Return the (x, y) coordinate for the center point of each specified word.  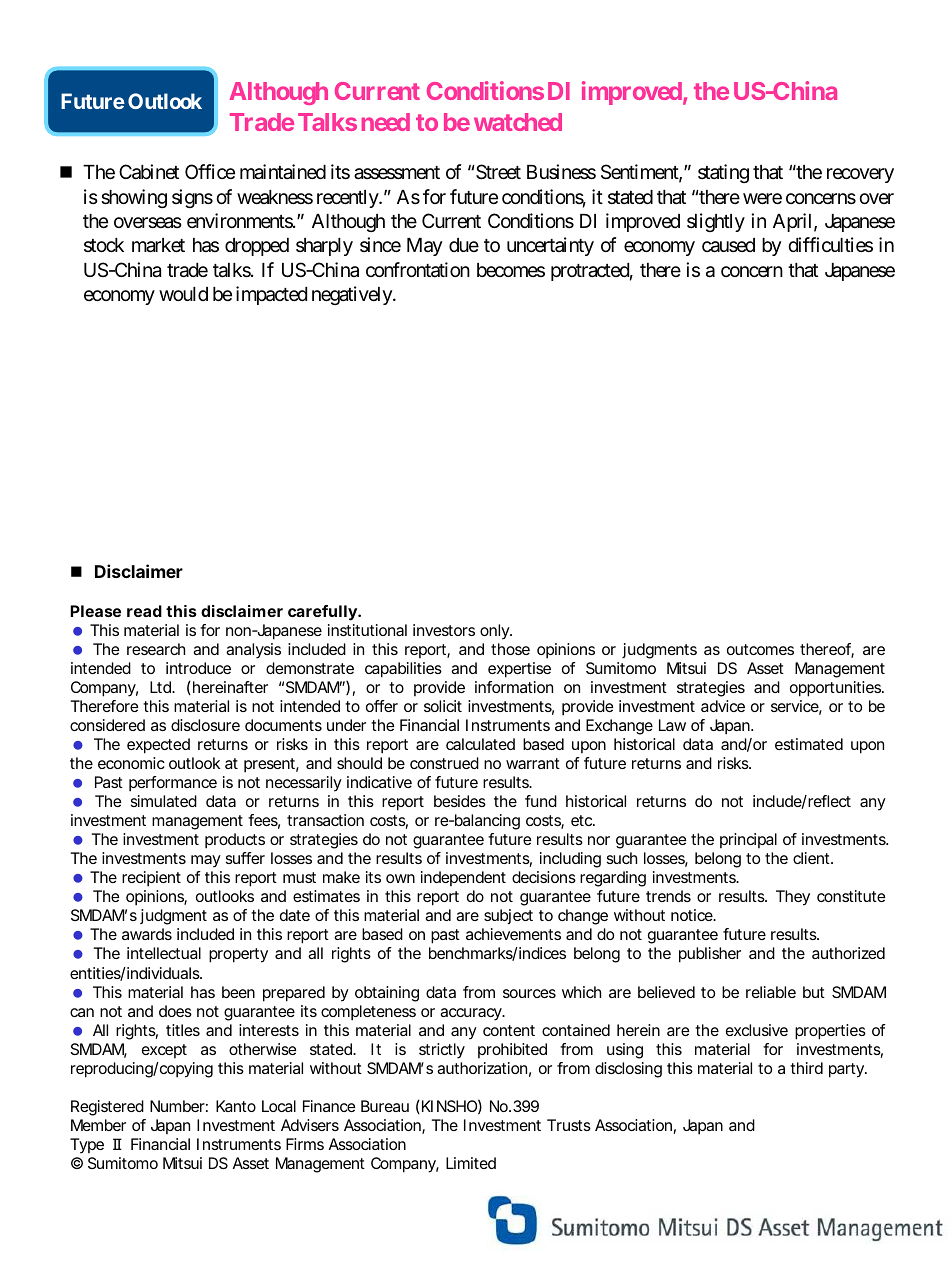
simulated (164, 801)
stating (723, 173)
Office (210, 171)
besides (460, 801)
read (144, 611)
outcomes (760, 649)
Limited (471, 1163)
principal (748, 840)
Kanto (236, 1106)
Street (497, 172)
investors (444, 630)
